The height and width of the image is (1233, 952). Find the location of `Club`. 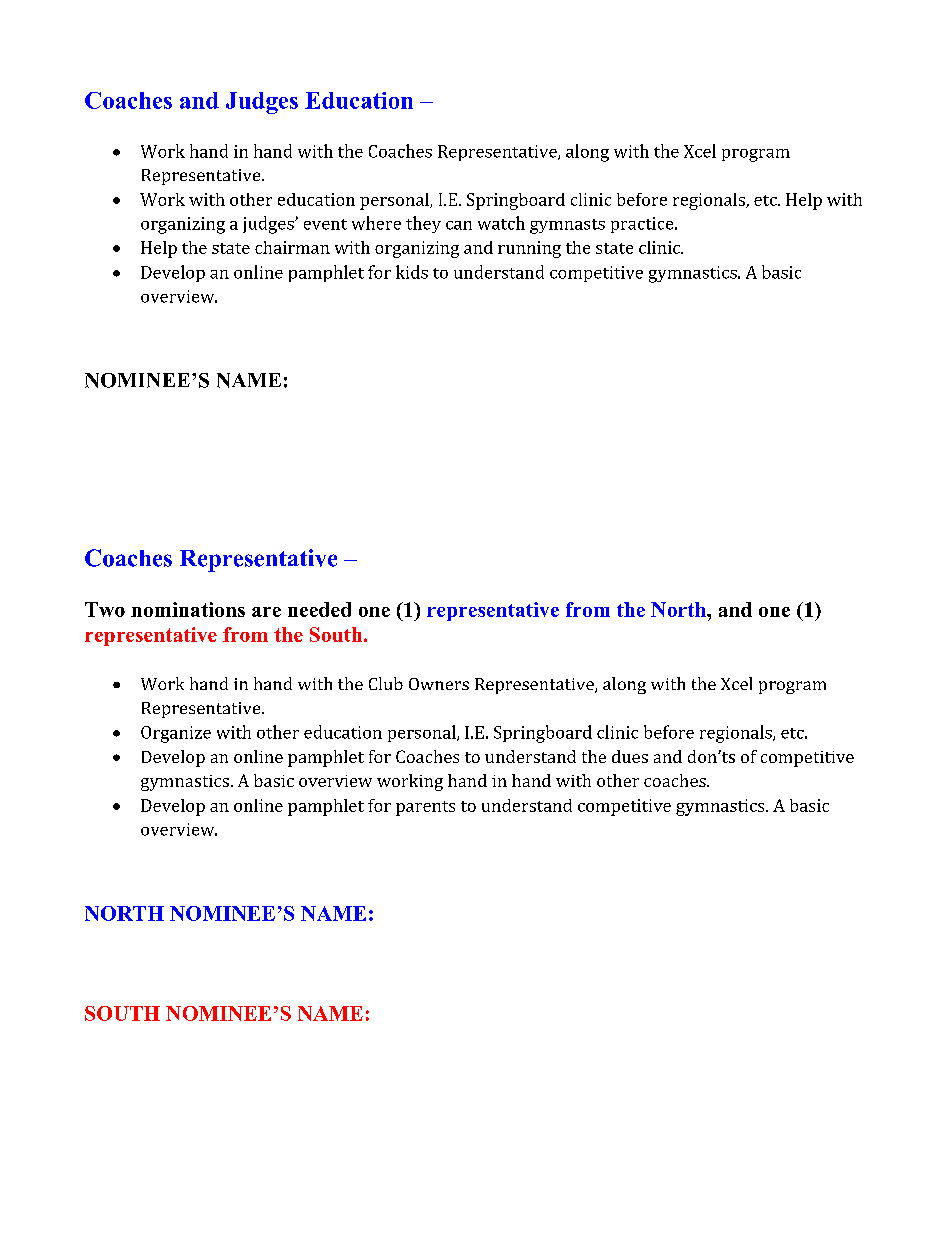

Club is located at coordinates (386, 683).
